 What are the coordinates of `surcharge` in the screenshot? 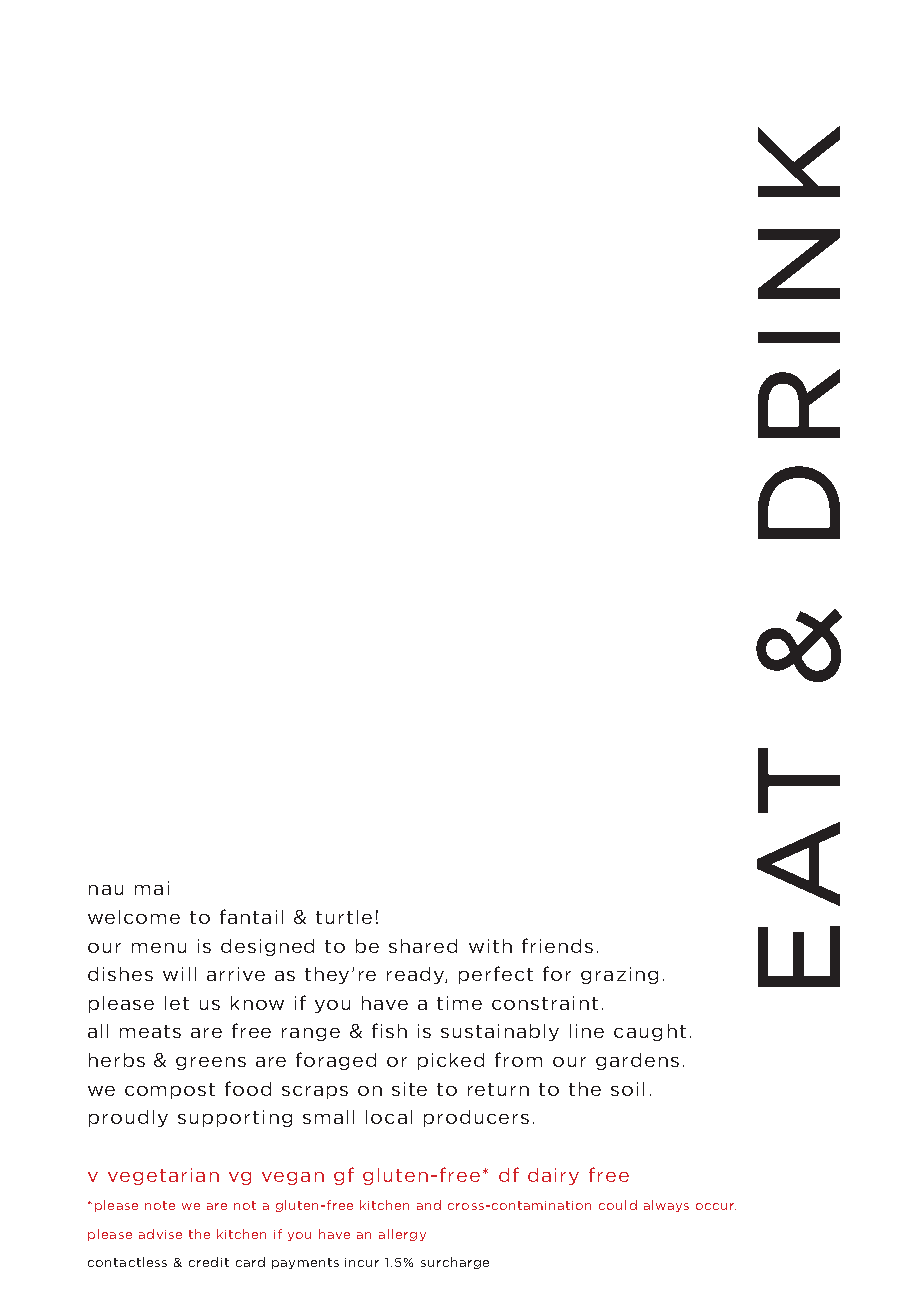 It's located at (455, 1263).
